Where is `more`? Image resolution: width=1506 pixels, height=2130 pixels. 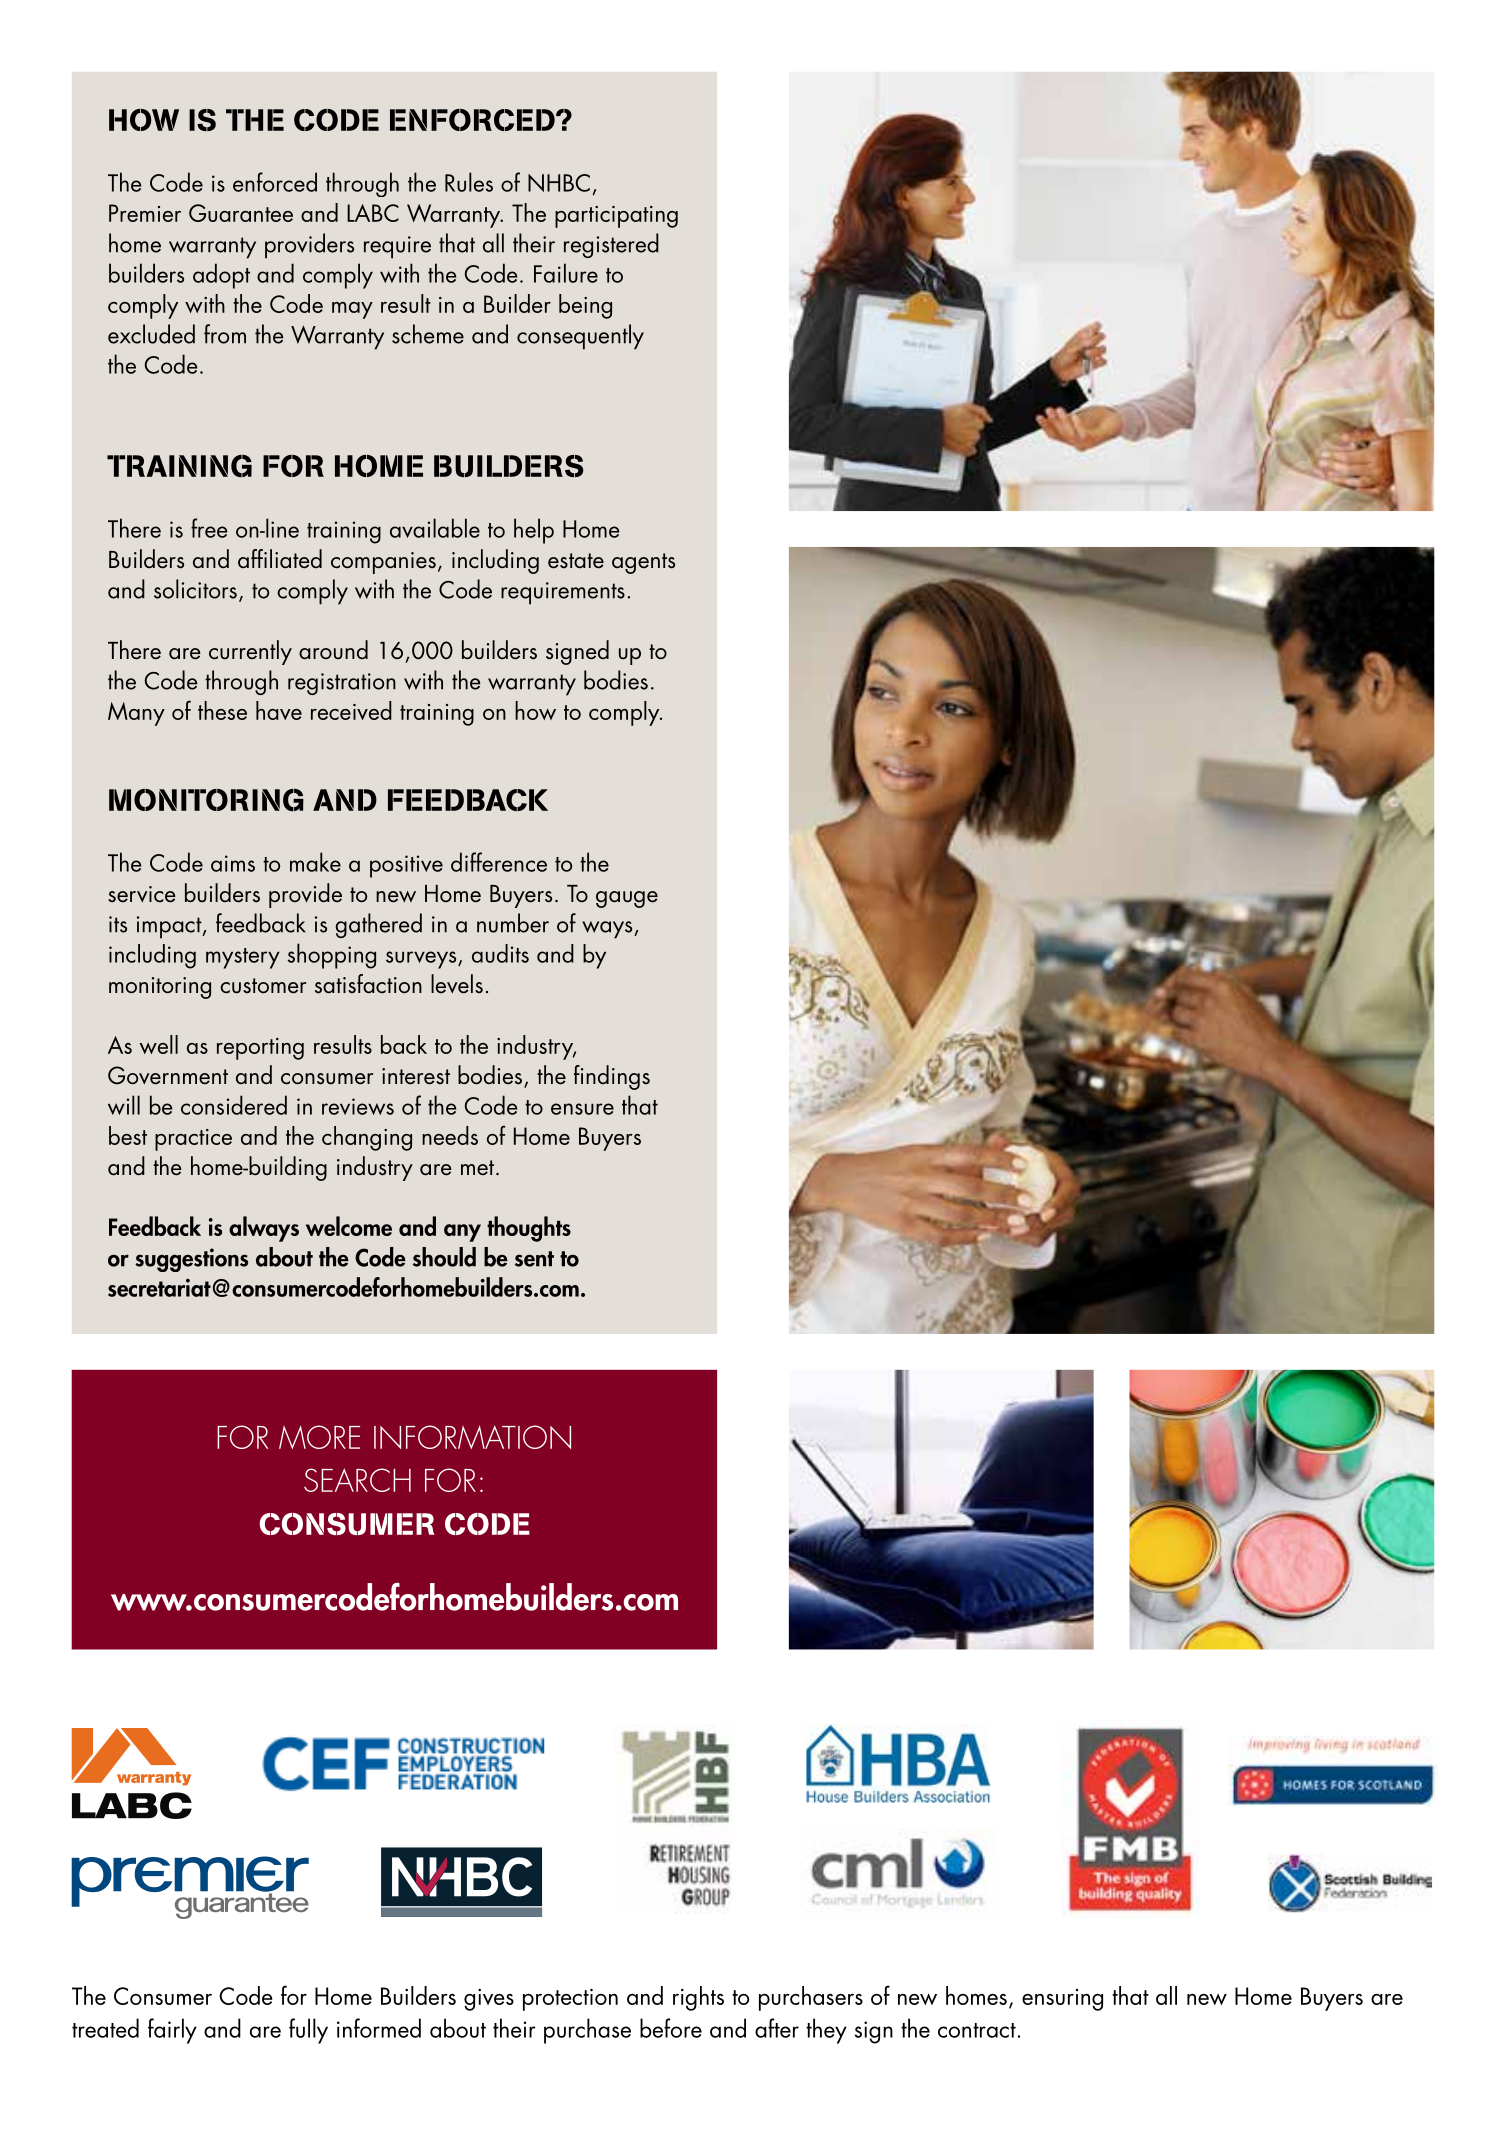 more is located at coordinates (319, 1437).
